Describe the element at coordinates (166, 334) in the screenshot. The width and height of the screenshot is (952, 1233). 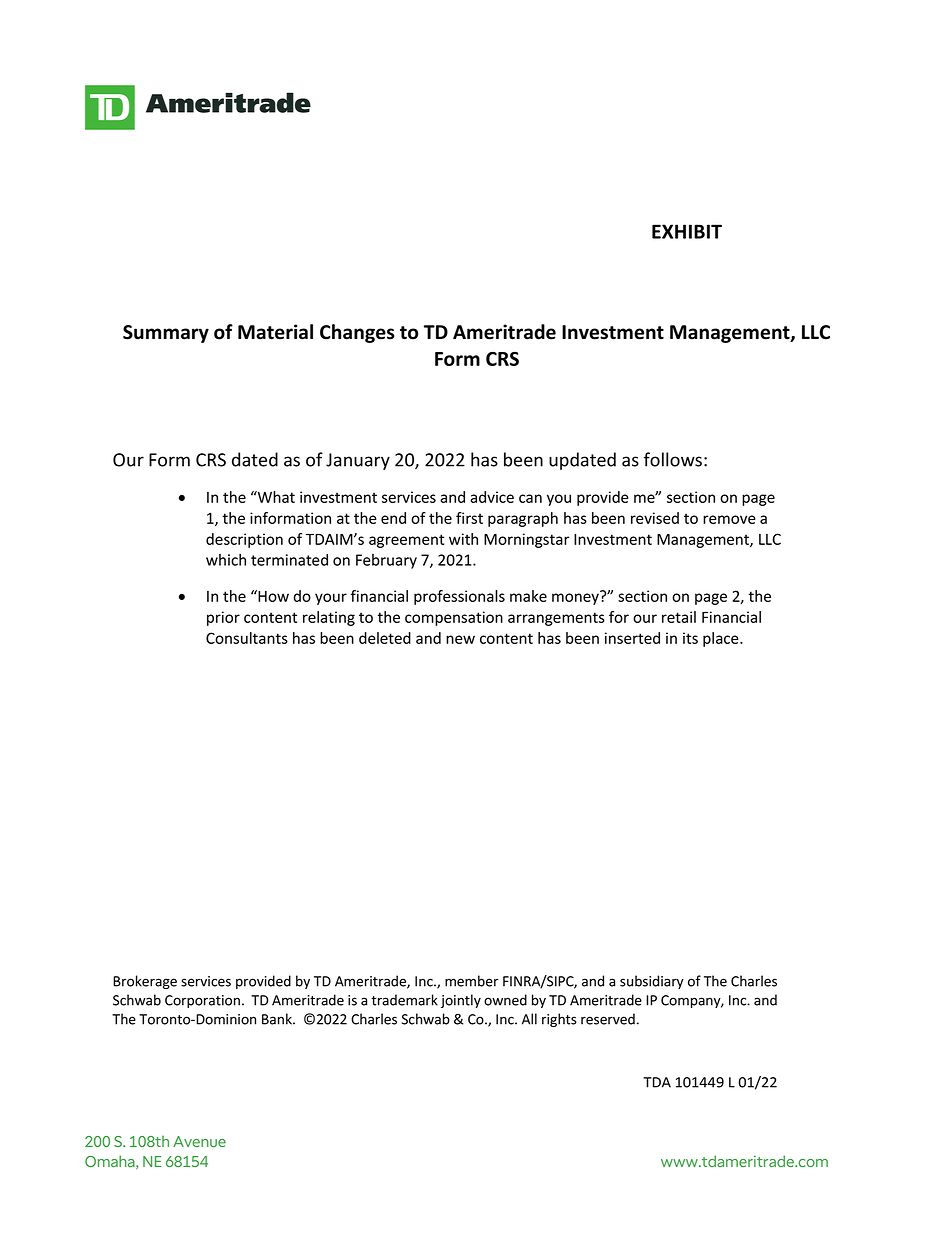
I see `Summary` at that location.
